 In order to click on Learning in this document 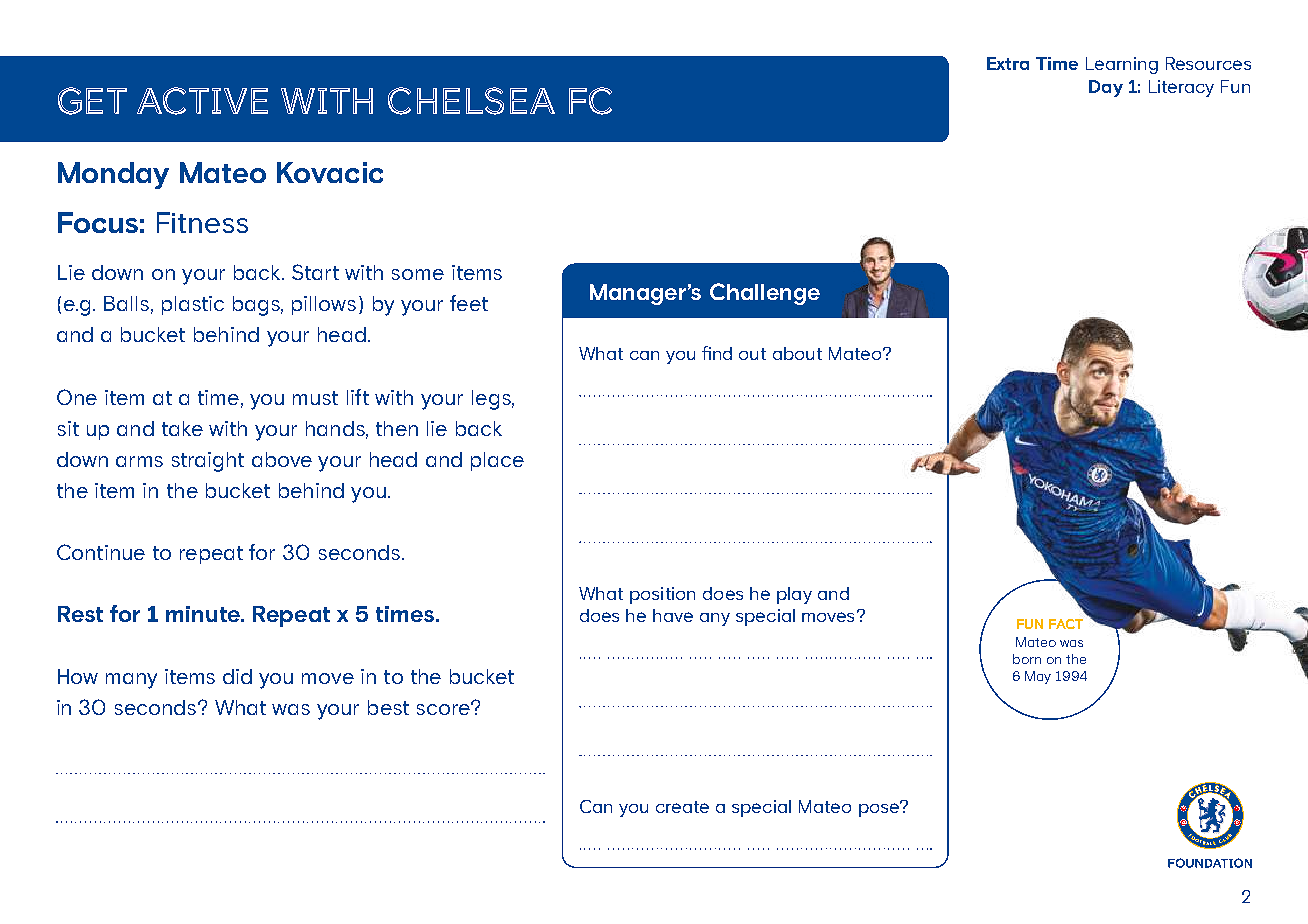, I will do `click(1122, 65)`.
